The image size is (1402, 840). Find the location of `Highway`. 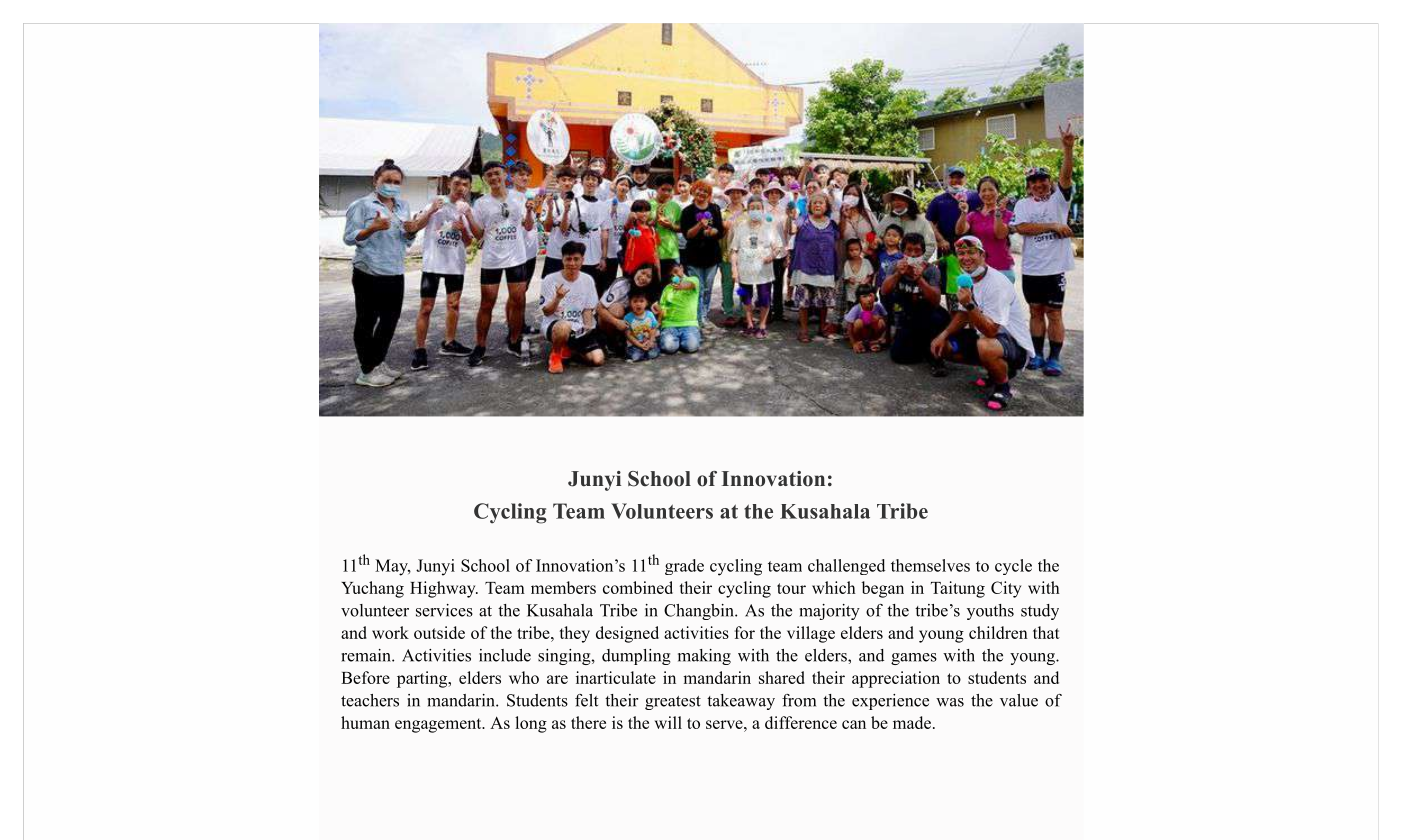

Highway is located at coordinates (444, 589).
